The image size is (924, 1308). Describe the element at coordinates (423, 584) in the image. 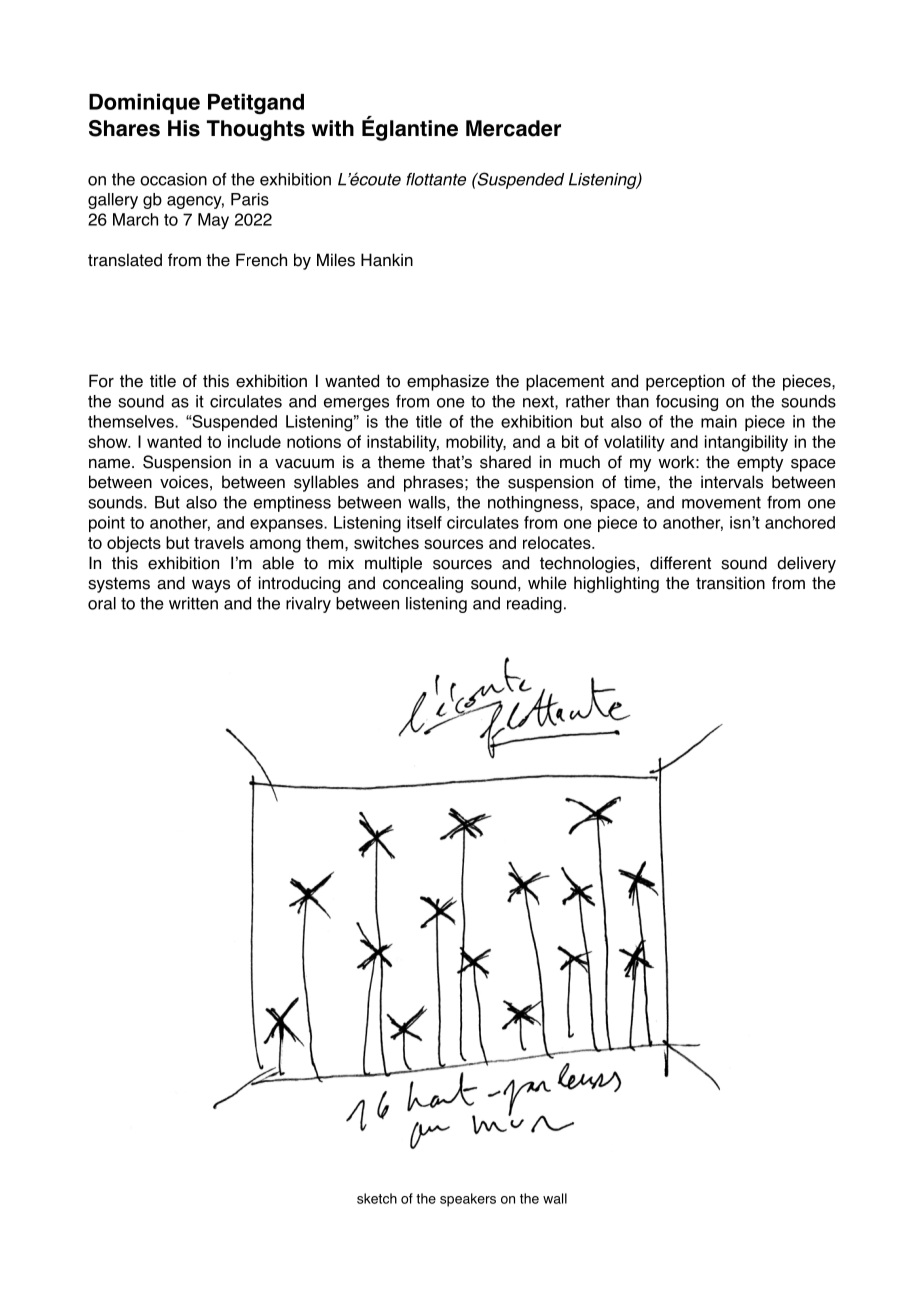

I see `concealing` at that location.
